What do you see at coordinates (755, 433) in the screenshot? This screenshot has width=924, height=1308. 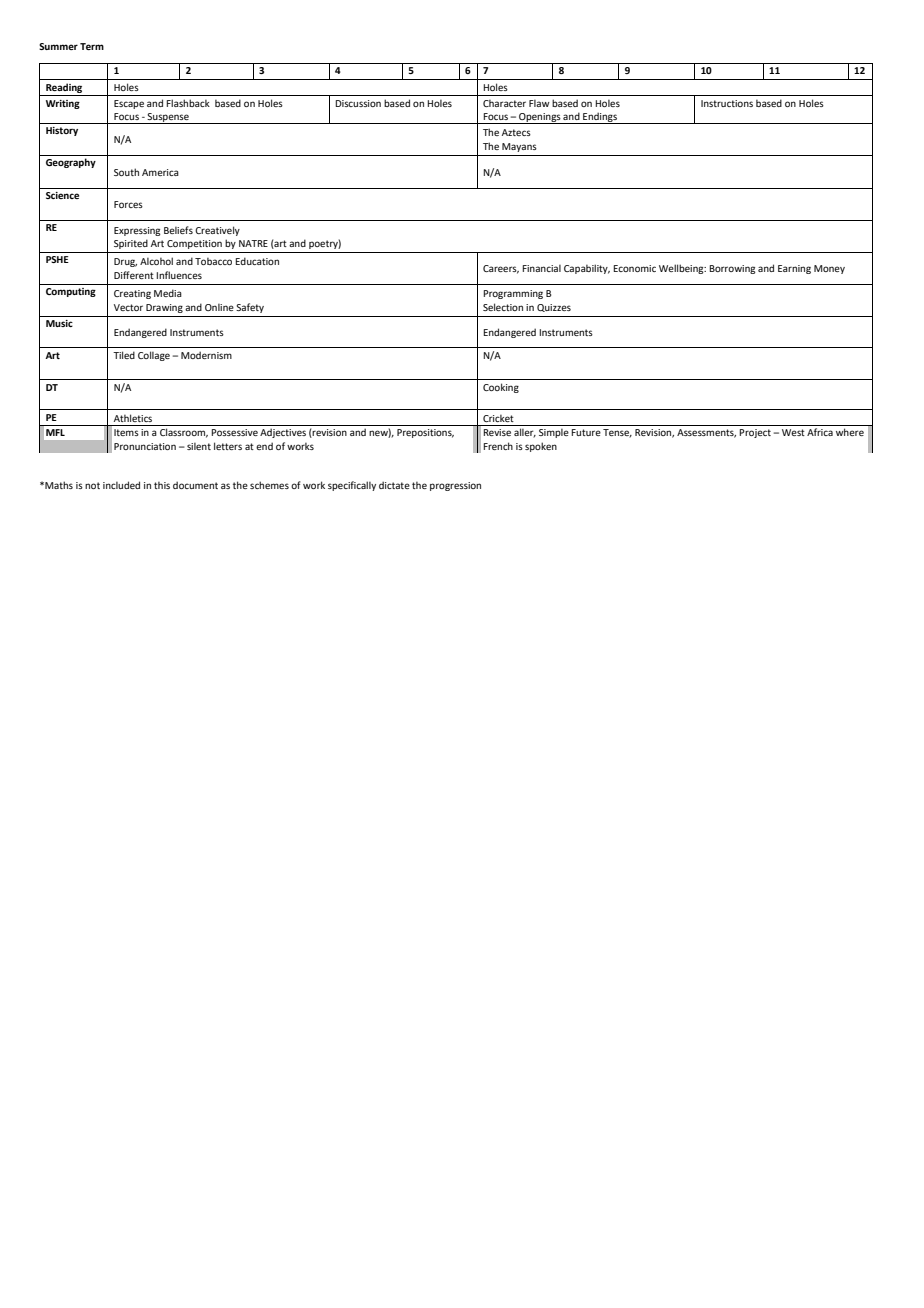 I see `Project` at bounding box center [755, 433].
